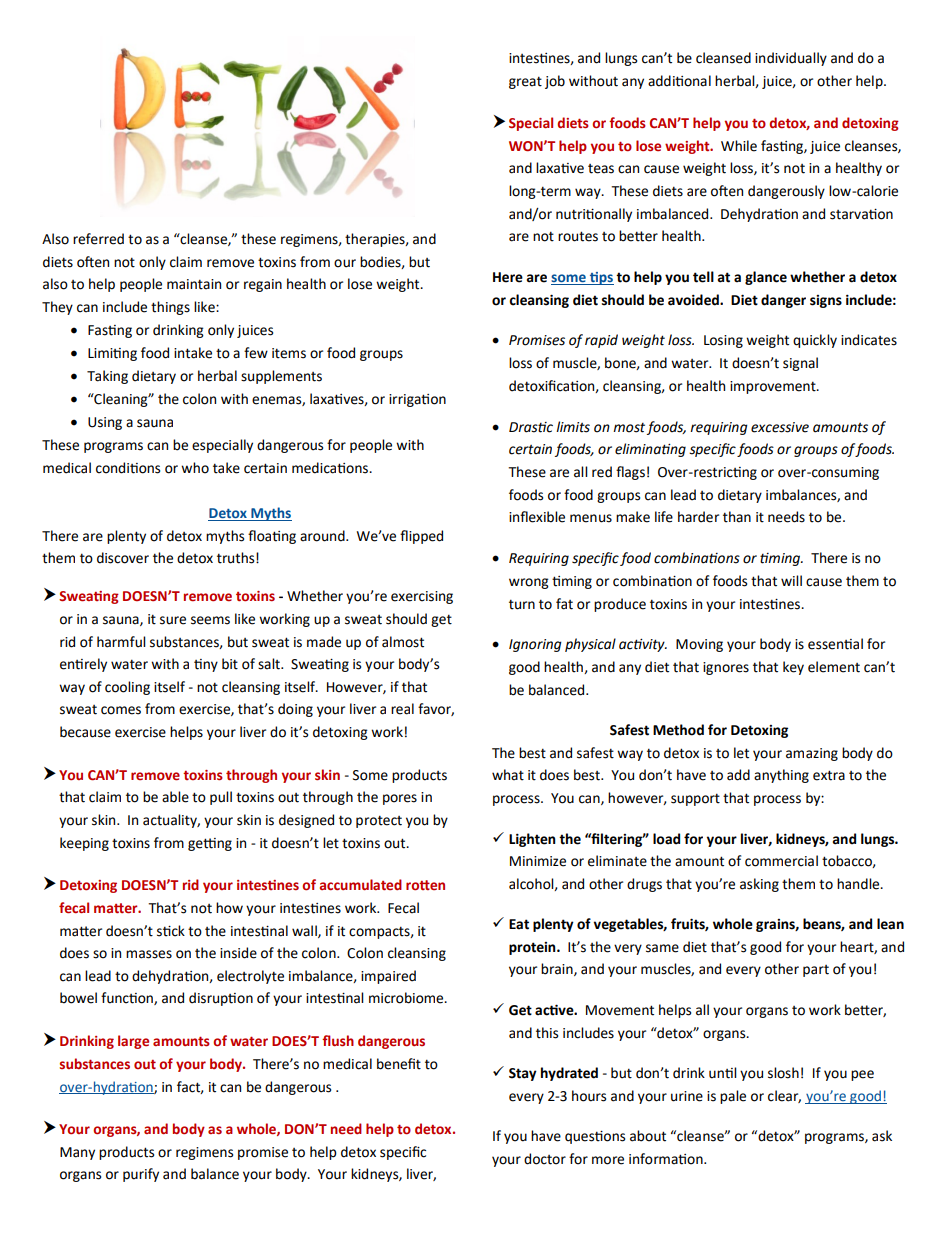  What do you see at coordinates (791, 580) in the page?
I see `will` at bounding box center [791, 580].
